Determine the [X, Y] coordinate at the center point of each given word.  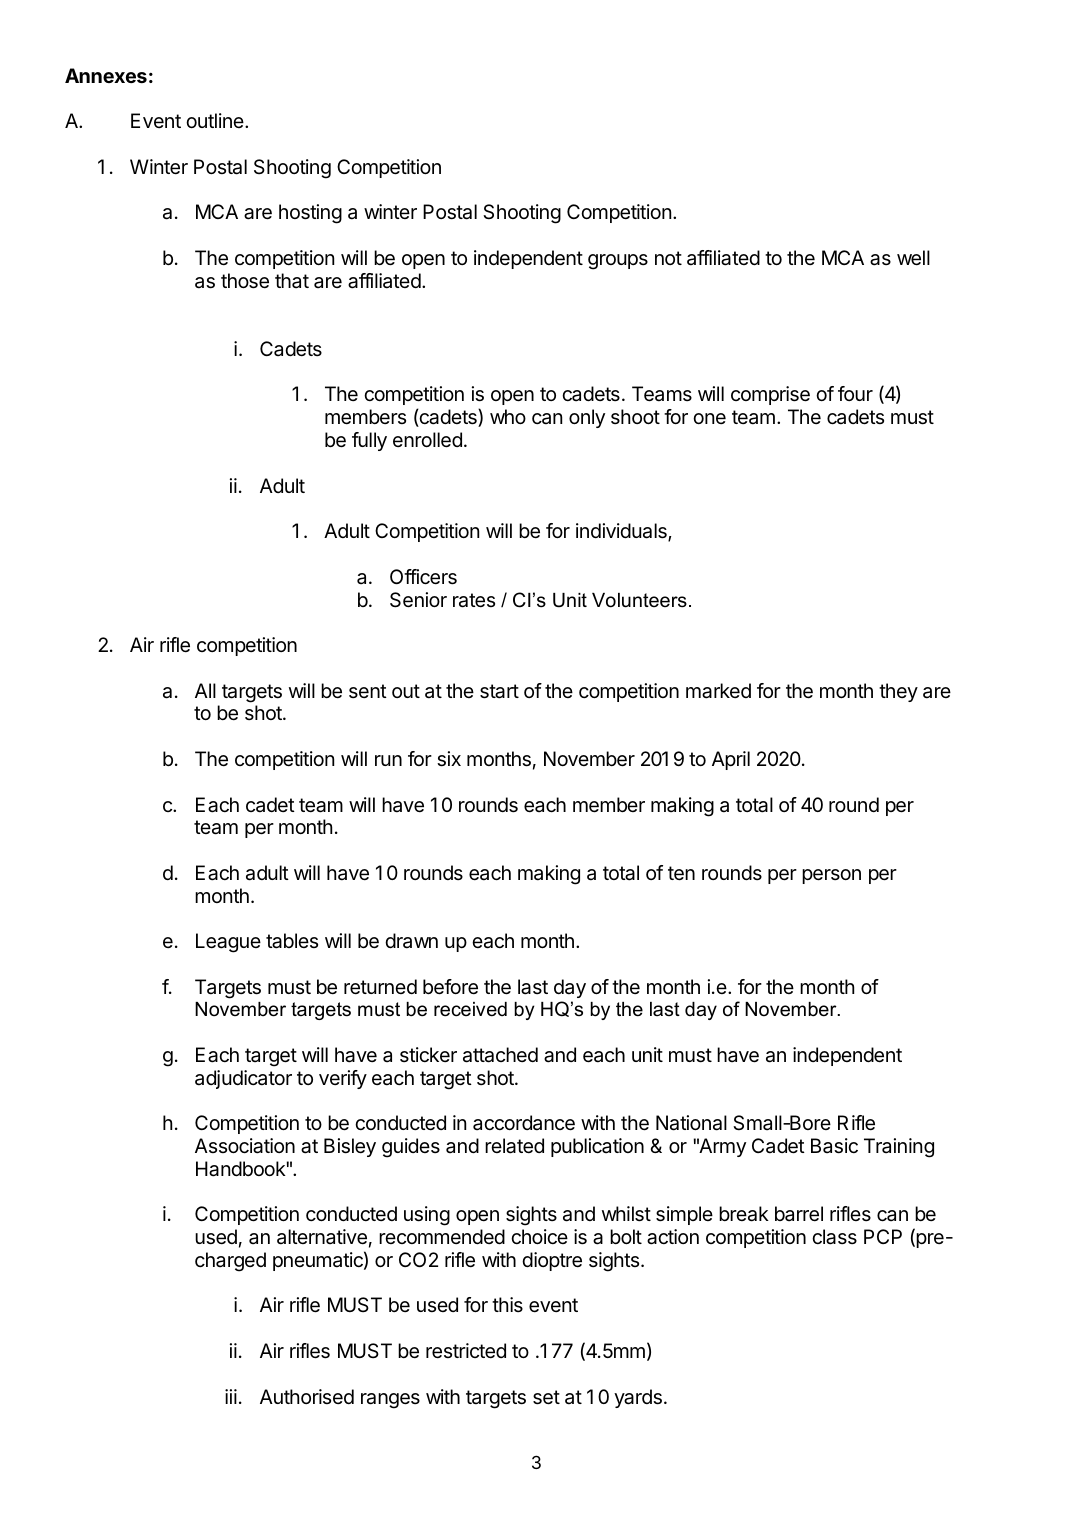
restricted [466, 1351]
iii [231, 1396]
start [499, 691]
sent [368, 691]
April [731, 760]
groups [618, 262]
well [913, 258]
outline [216, 120]
